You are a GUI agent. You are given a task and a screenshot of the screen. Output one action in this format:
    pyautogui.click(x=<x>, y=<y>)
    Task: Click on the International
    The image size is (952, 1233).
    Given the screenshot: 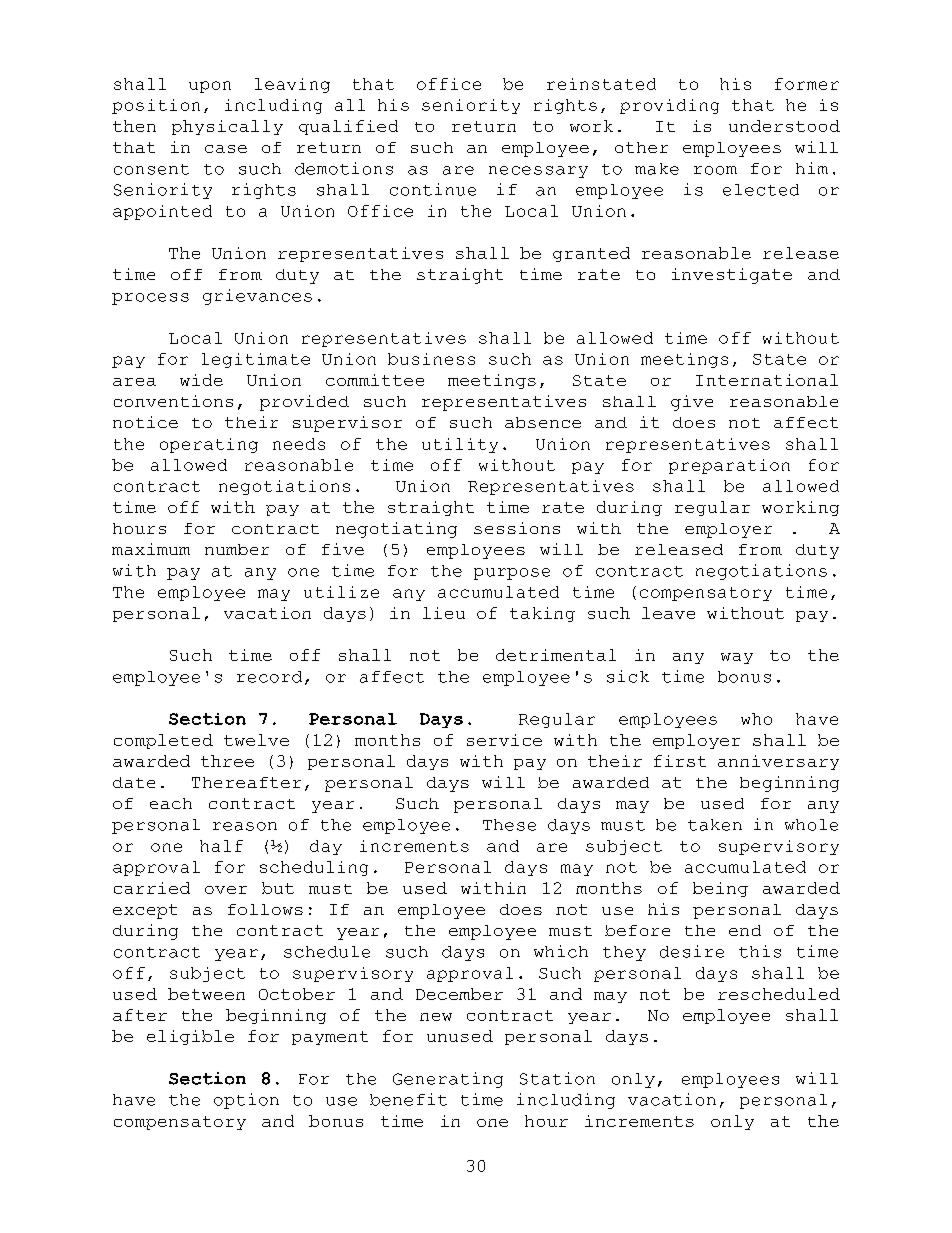 What is the action you would take?
    pyautogui.click(x=767, y=380)
